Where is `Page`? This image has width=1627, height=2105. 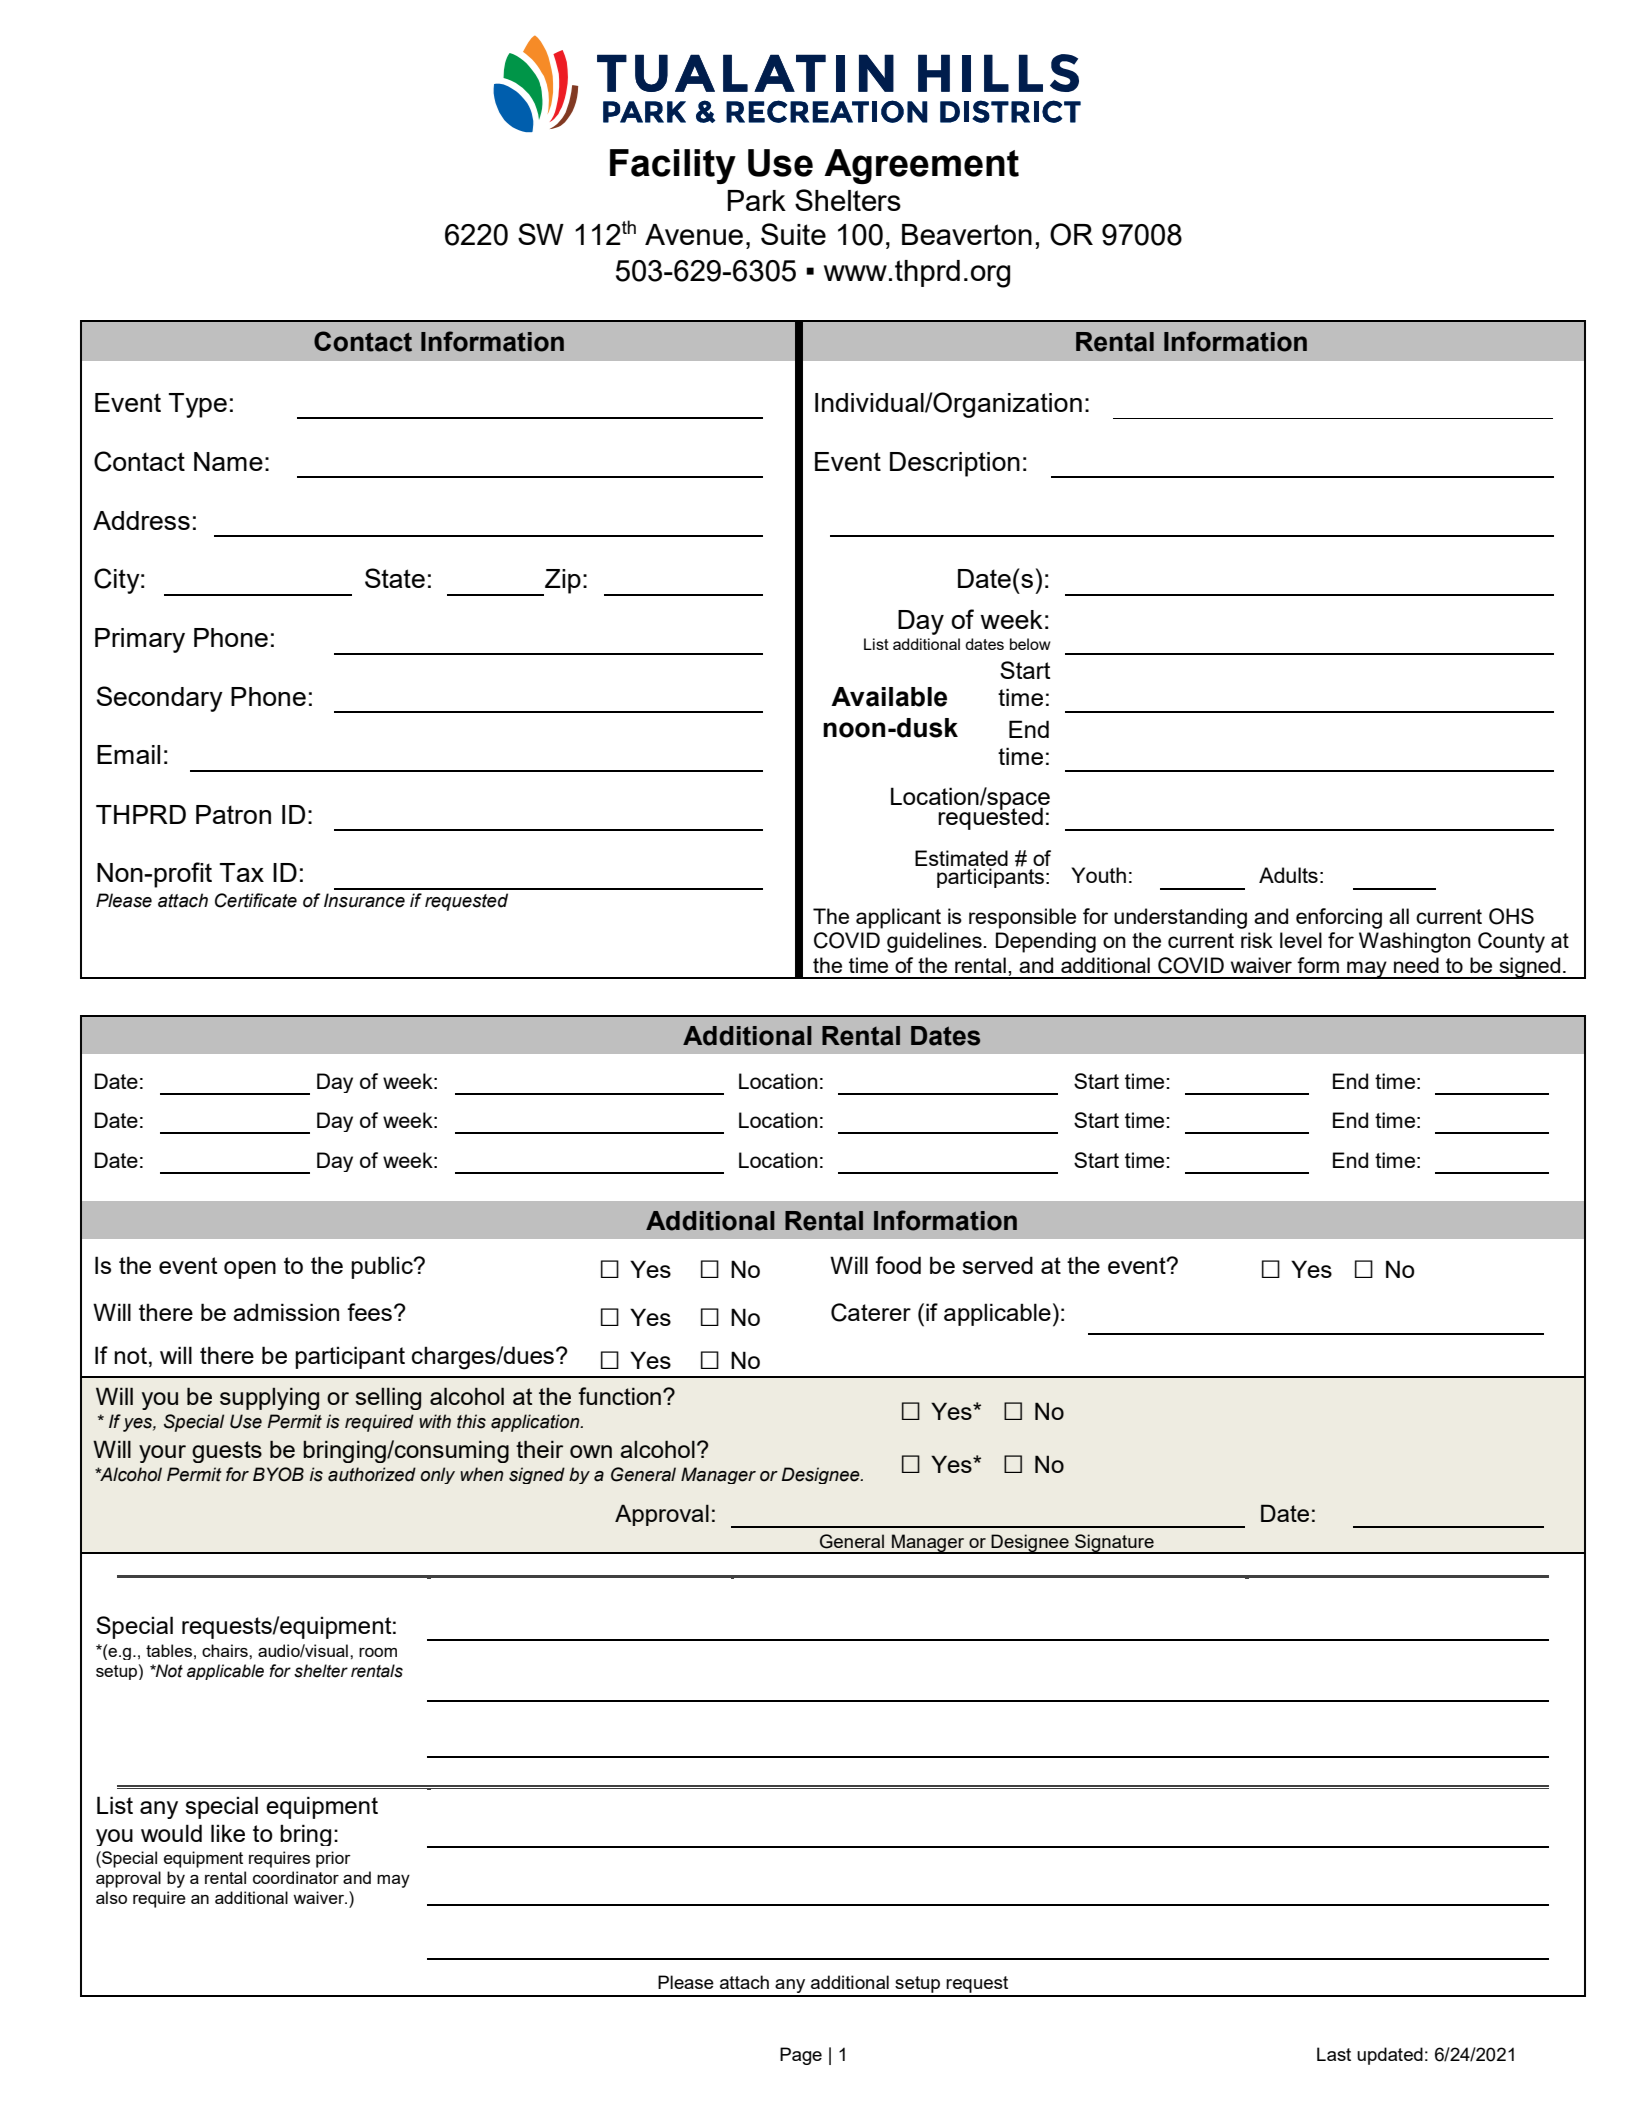
Page is located at coordinates (801, 2056).
